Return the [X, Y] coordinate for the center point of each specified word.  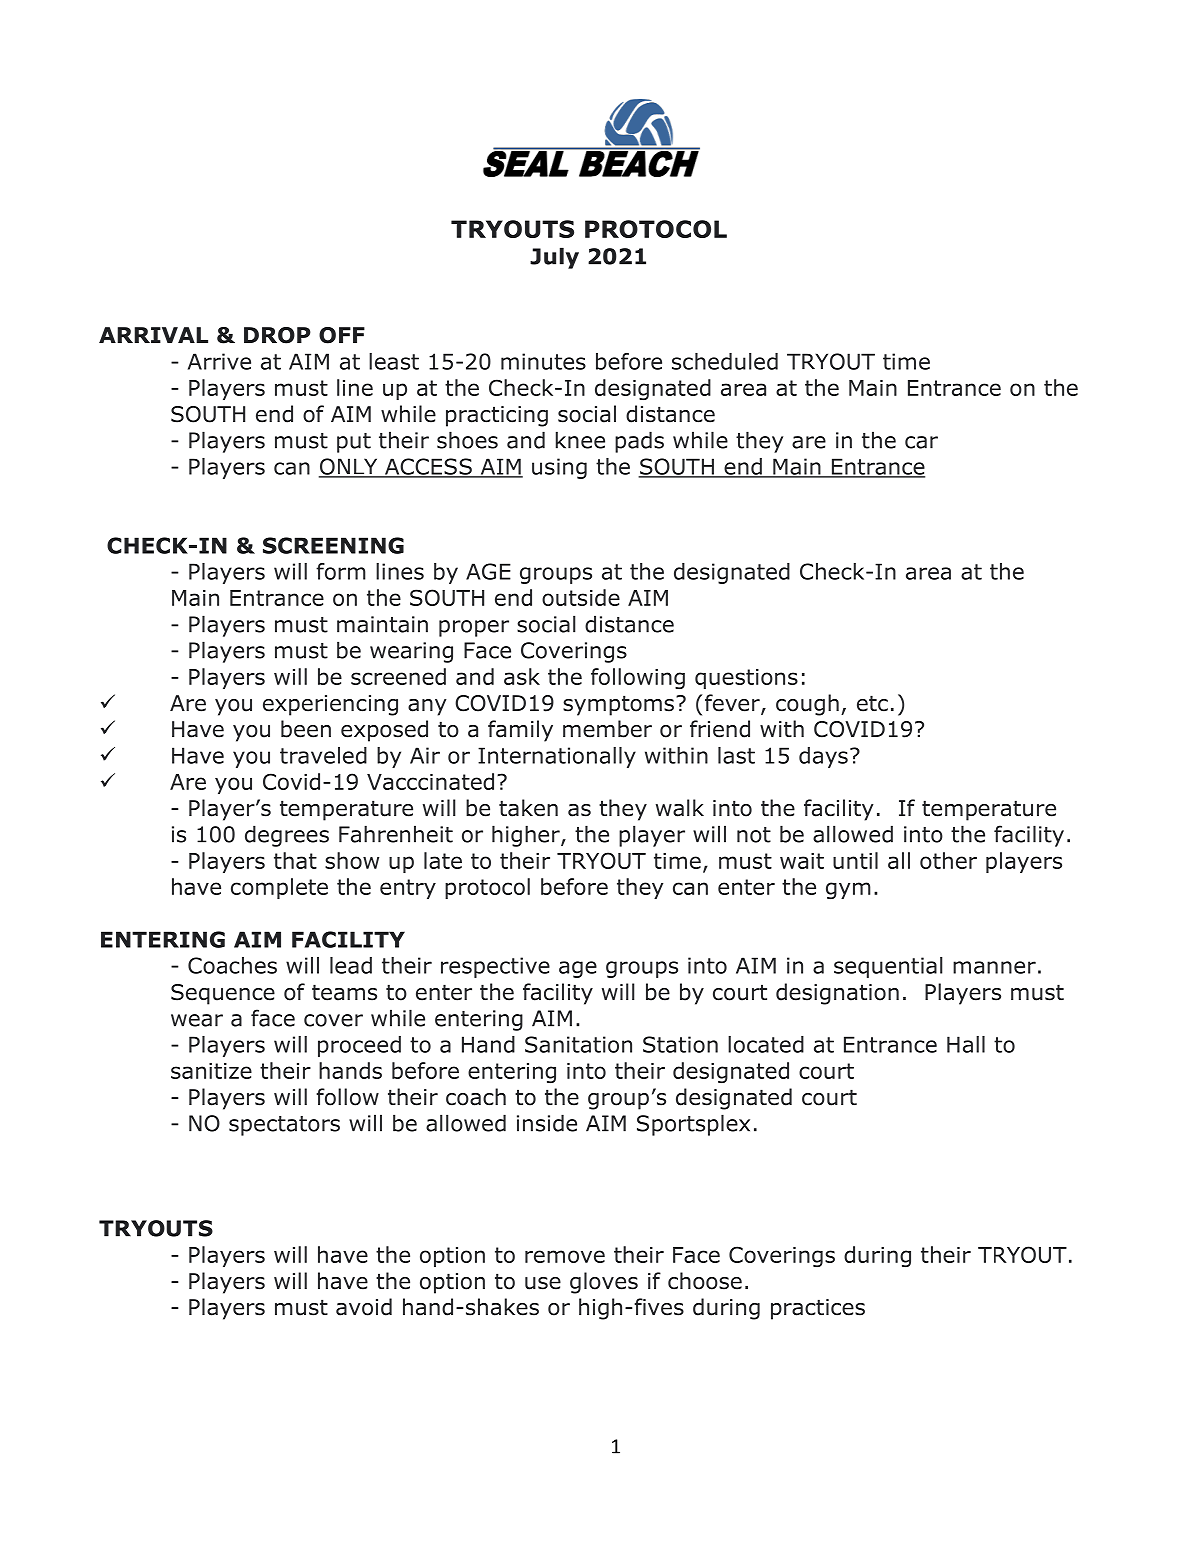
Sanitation [578, 1044]
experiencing [330, 705]
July [554, 258]
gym [848, 890]
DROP [277, 335]
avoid [364, 1307]
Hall [966, 1044]
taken [528, 808]
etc [872, 703]
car [921, 442]
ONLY [349, 467]
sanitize [211, 1071]
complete [279, 888]
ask [522, 676]
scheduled [725, 361]
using [559, 468]
